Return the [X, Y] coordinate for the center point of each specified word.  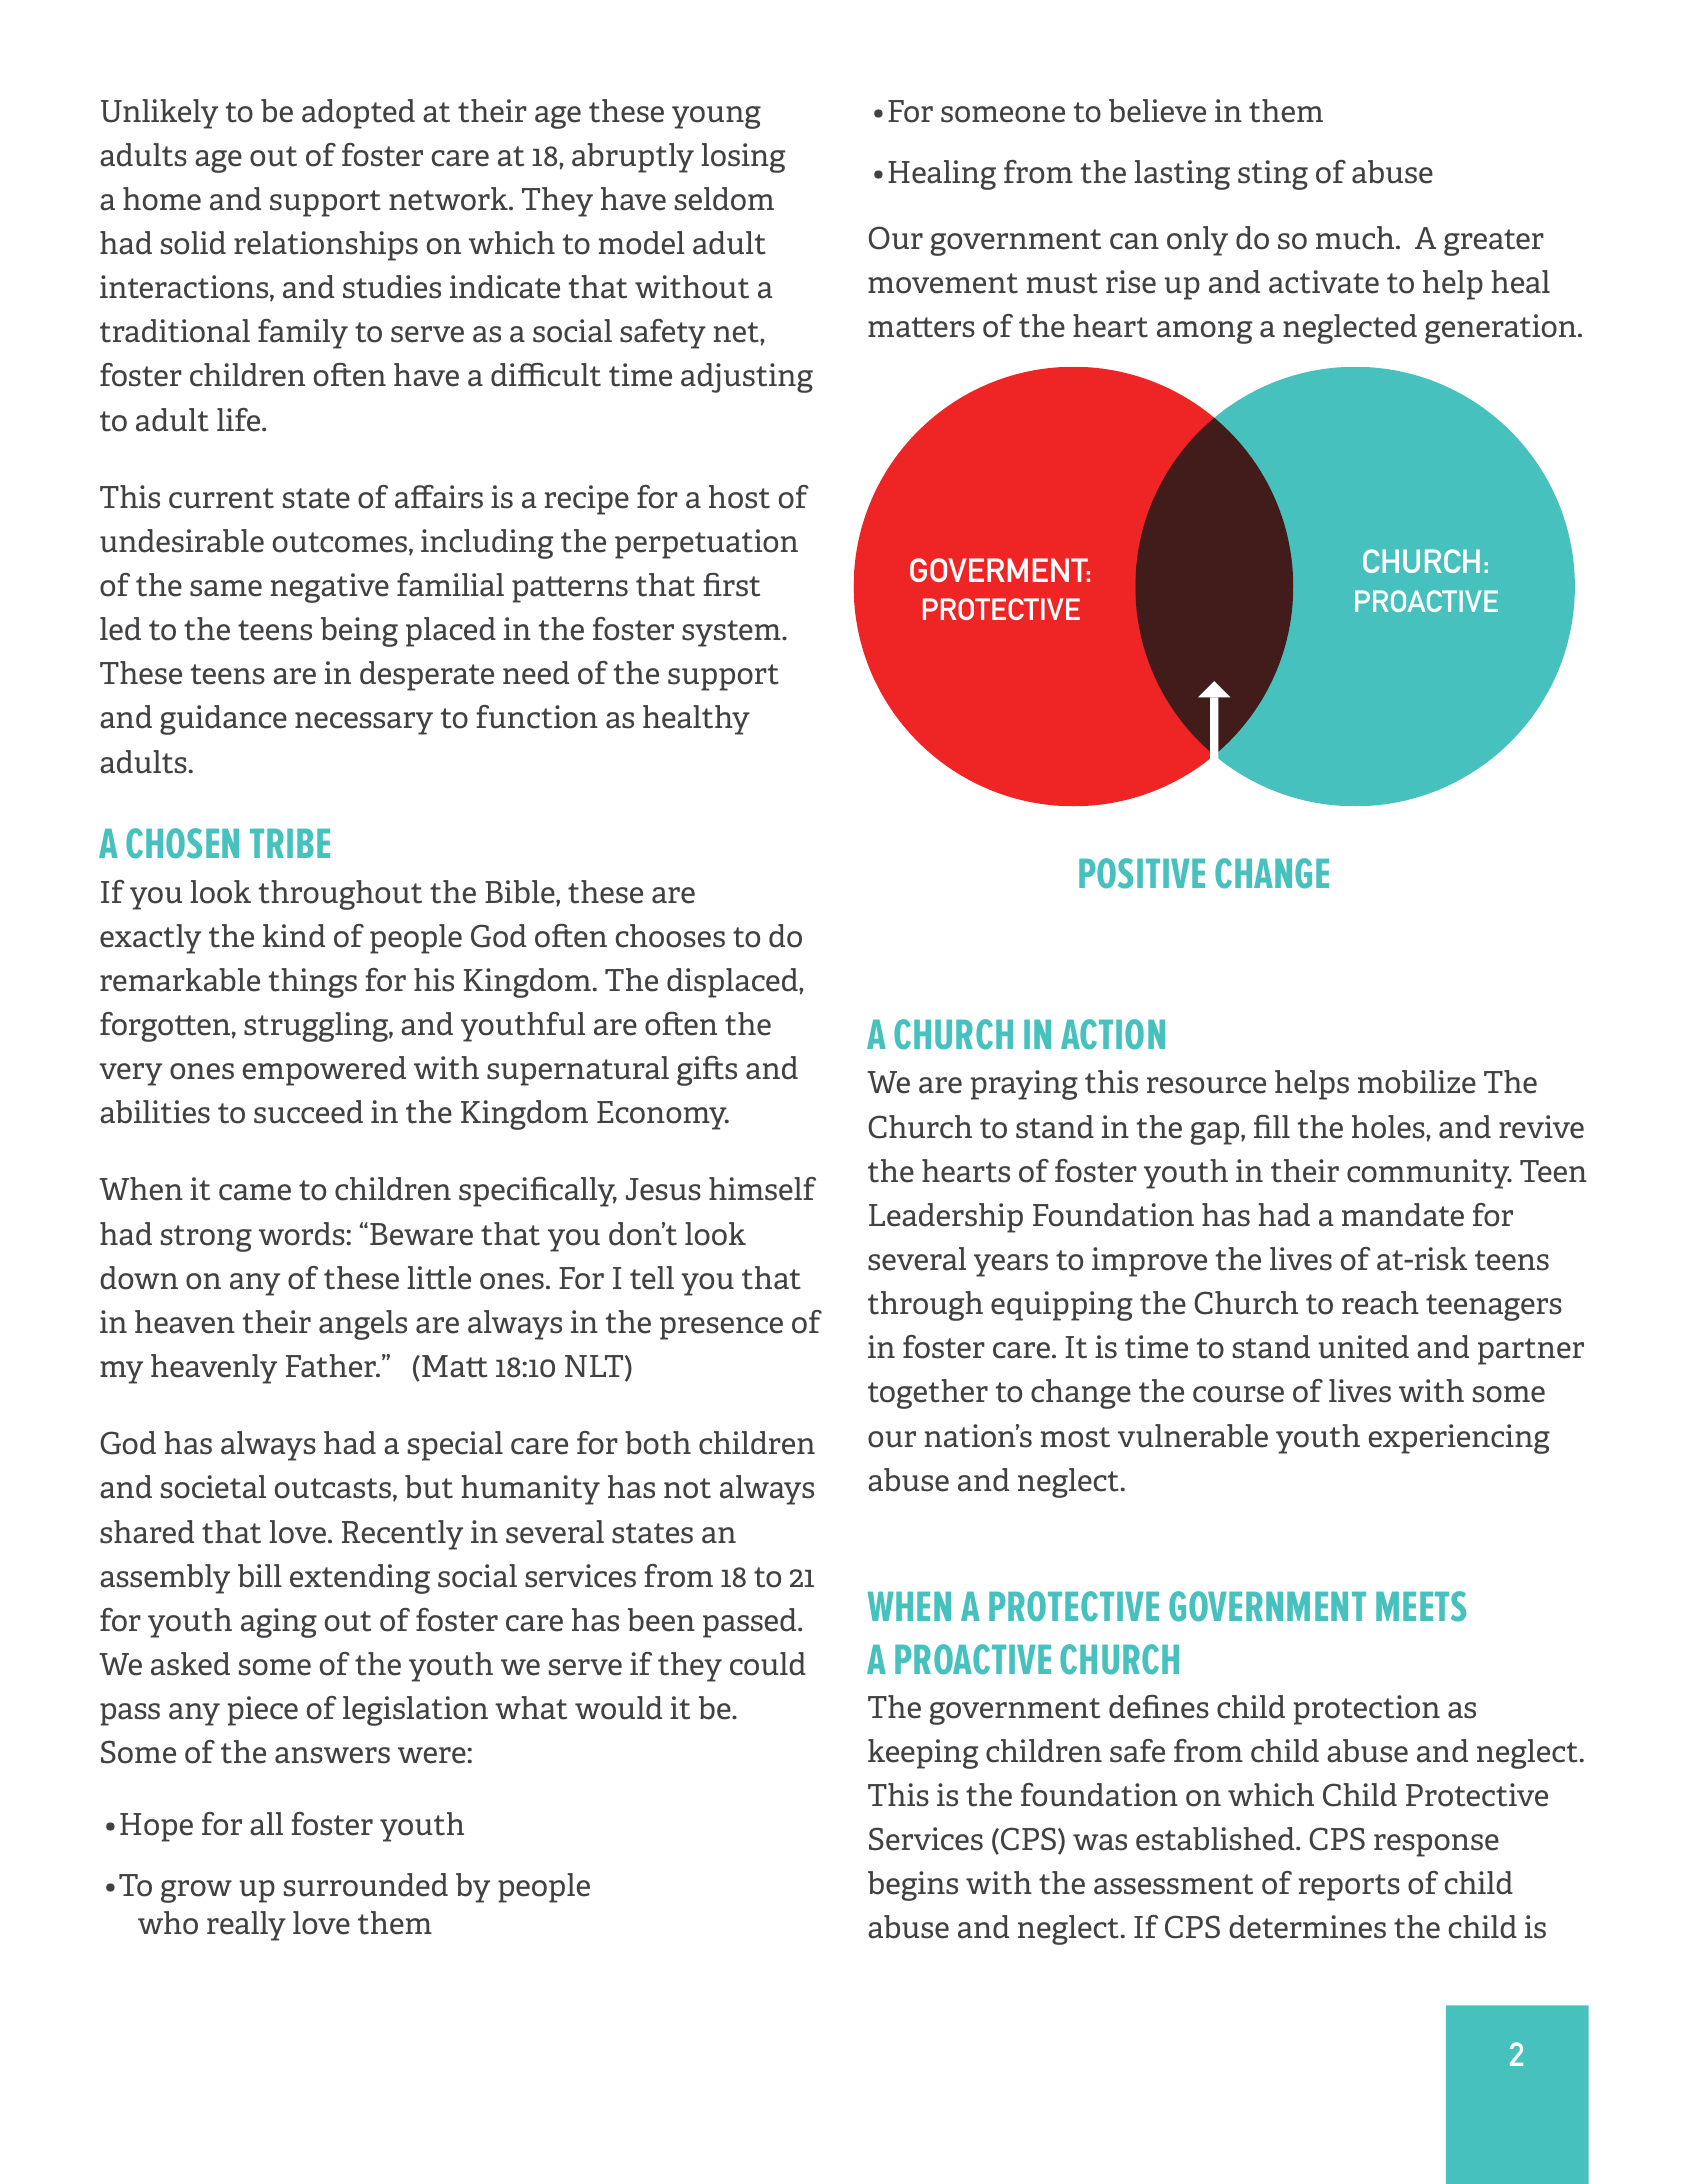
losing [743, 158]
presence [721, 1328]
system [732, 633]
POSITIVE [1142, 873]
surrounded [366, 1885]
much [1356, 238]
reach [1380, 1303]
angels [363, 1325]
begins [913, 1886]
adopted [358, 114]
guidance [223, 720]
